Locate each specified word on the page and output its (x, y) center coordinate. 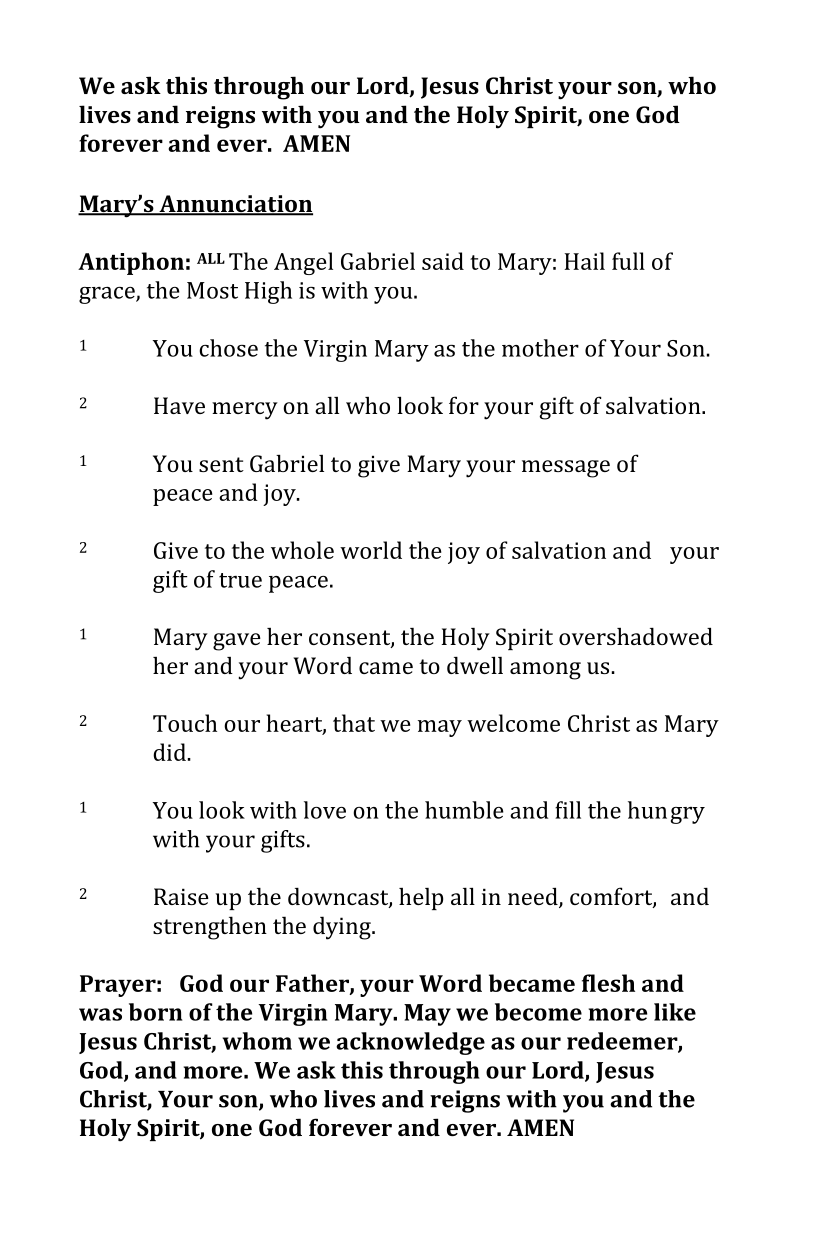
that (354, 723)
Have (179, 405)
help (421, 899)
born (155, 1012)
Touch (185, 723)
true (240, 580)
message (566, 469)
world (371, 550)
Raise (181, 896)
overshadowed (636, 636)
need (534, 897)
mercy (245, 411)
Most (212, 290)
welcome (513, 723)
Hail (585, 261)
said (443, 261)
